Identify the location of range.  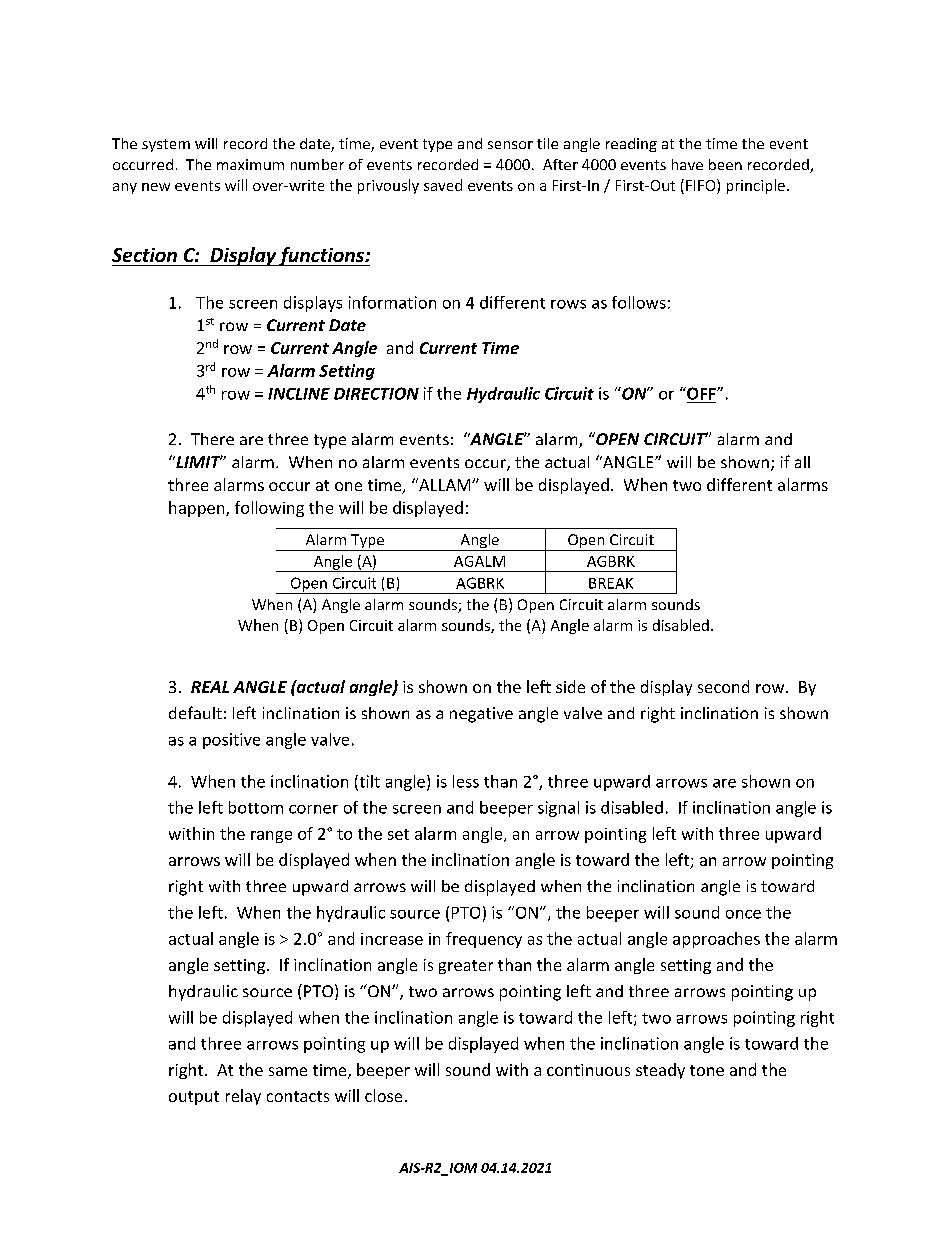
(271, 837).
